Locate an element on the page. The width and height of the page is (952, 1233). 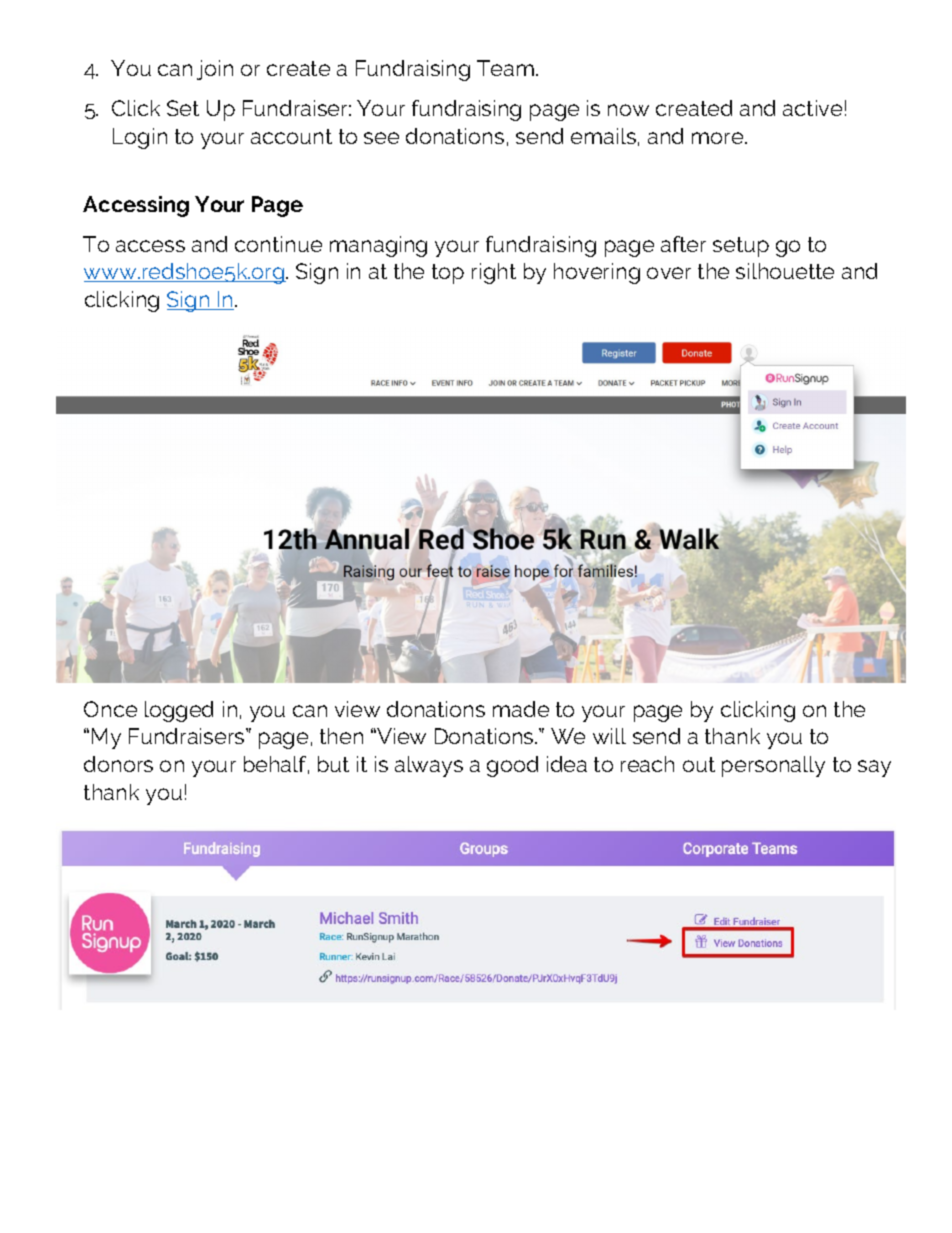
logged is located at coordinates (179, 711).
